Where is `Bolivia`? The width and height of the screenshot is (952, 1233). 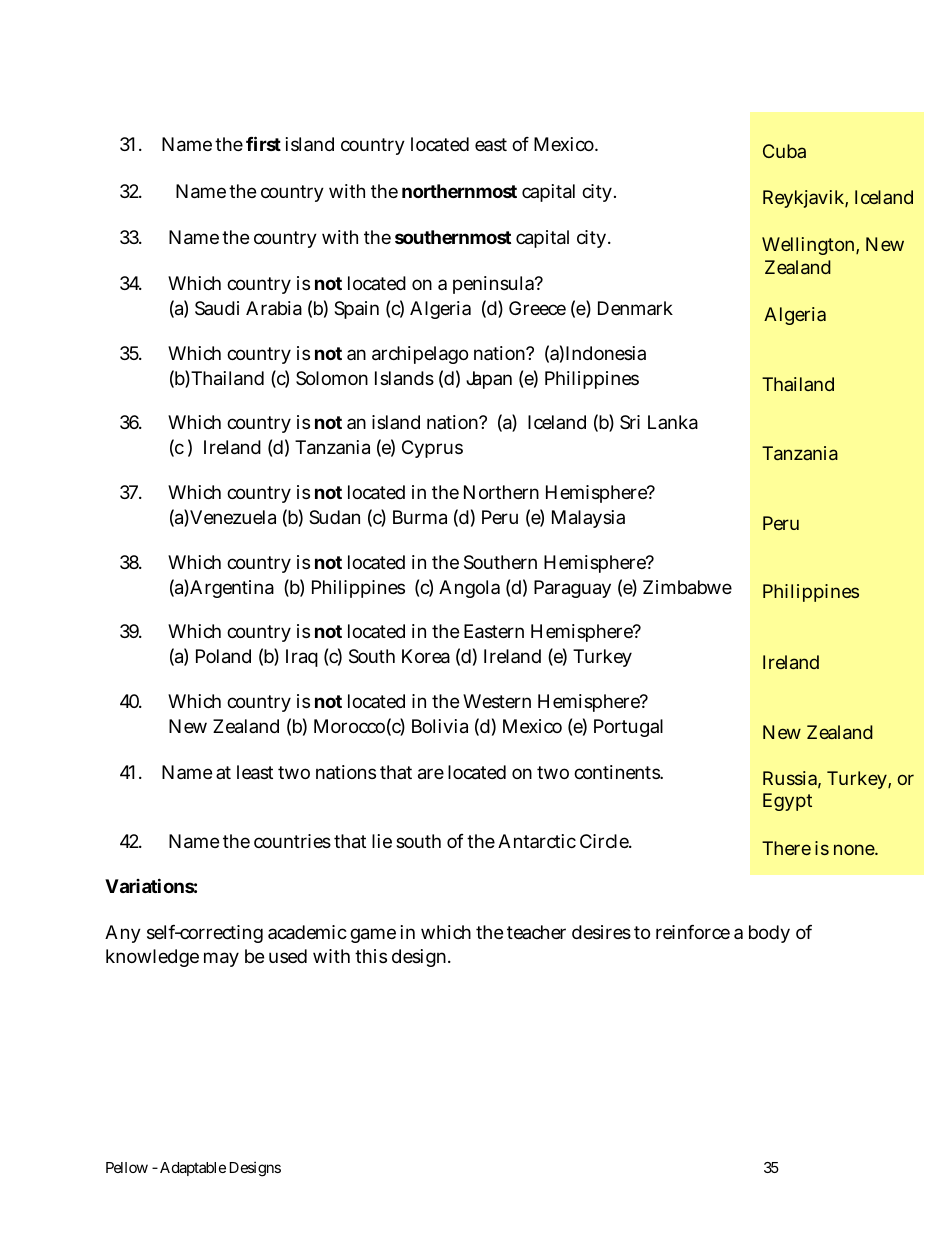
Bolivia is located at coordinates (440, 726).
